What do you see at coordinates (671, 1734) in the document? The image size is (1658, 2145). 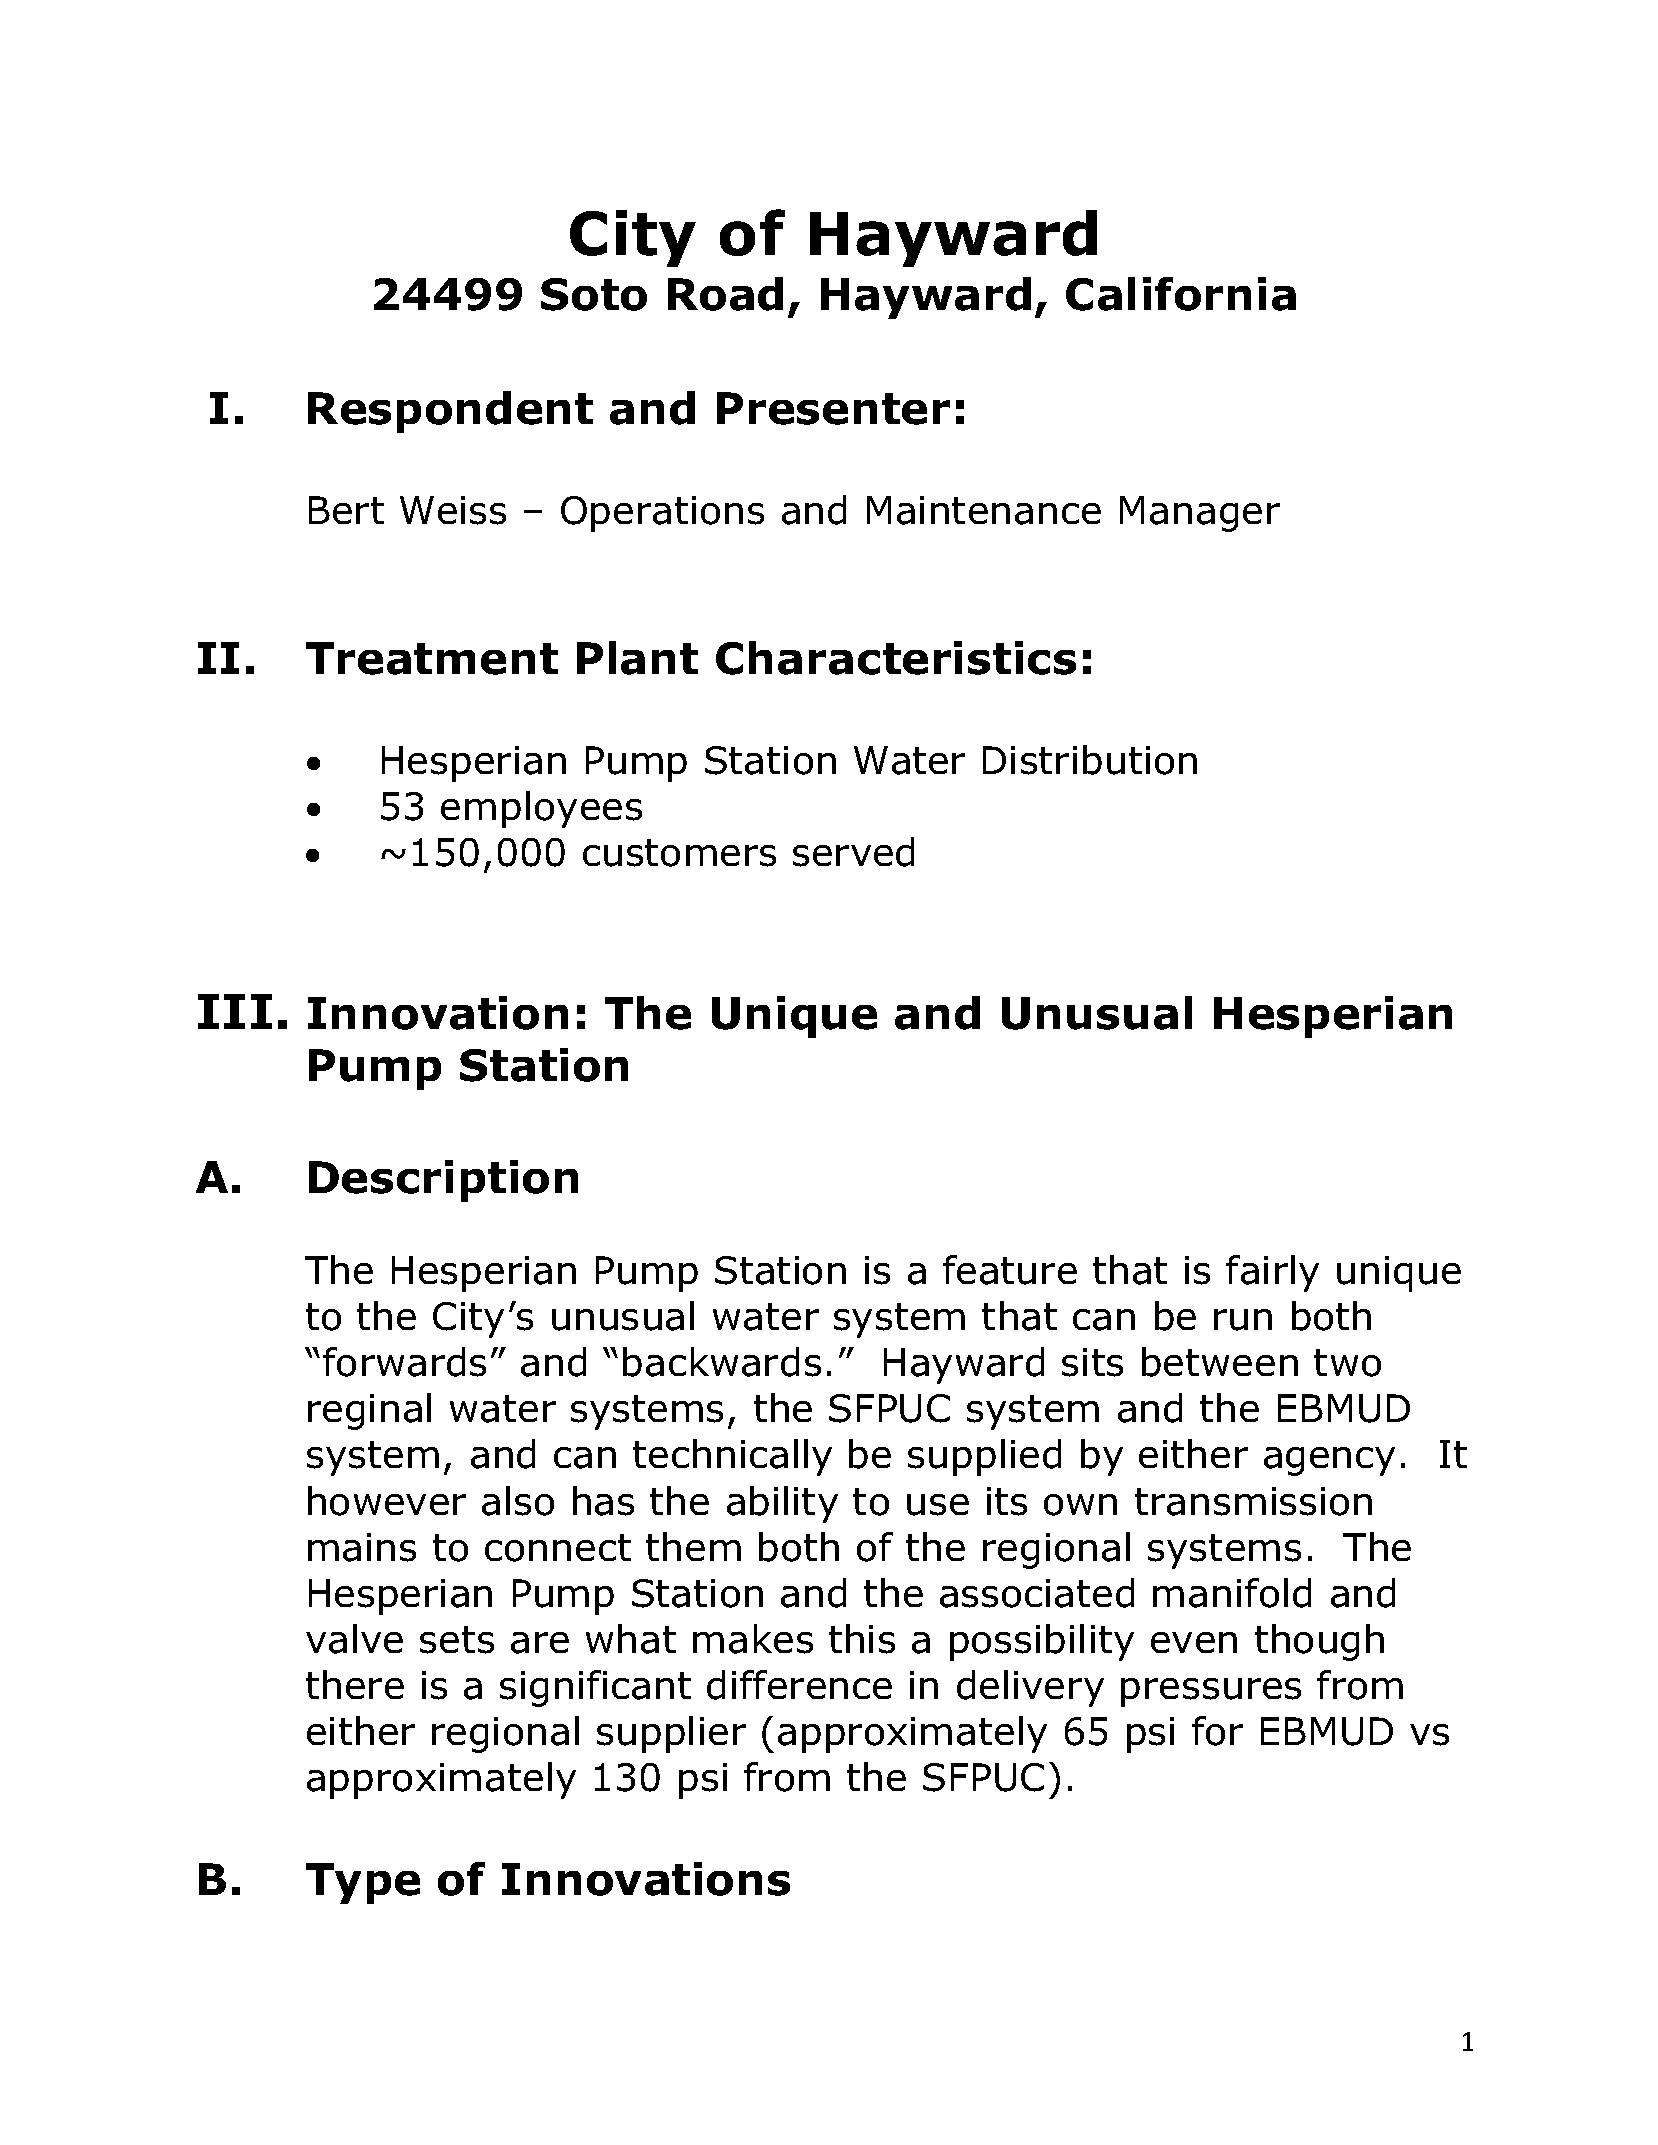 I see `supplier` at bounding box center [671, 1734].
